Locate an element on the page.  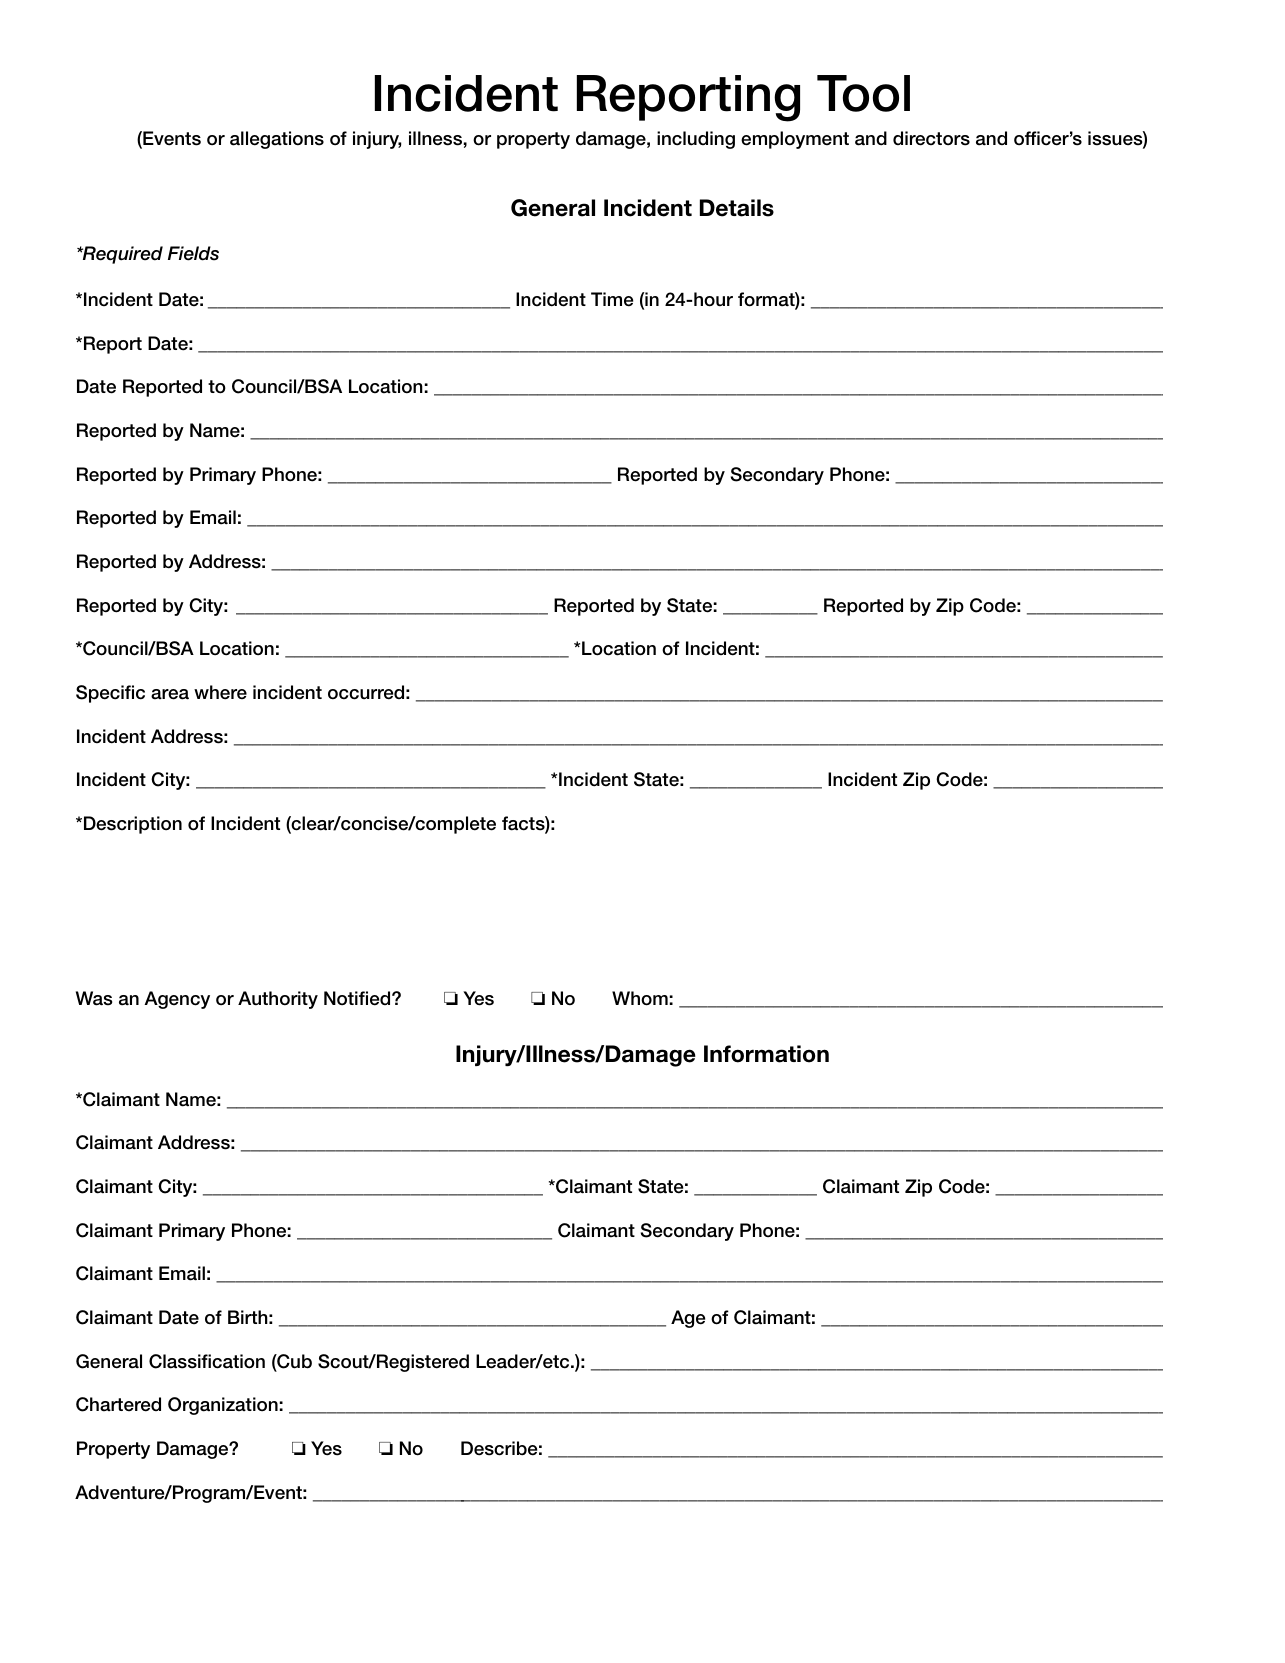
Agency is located at coordinates (177, 1000).
